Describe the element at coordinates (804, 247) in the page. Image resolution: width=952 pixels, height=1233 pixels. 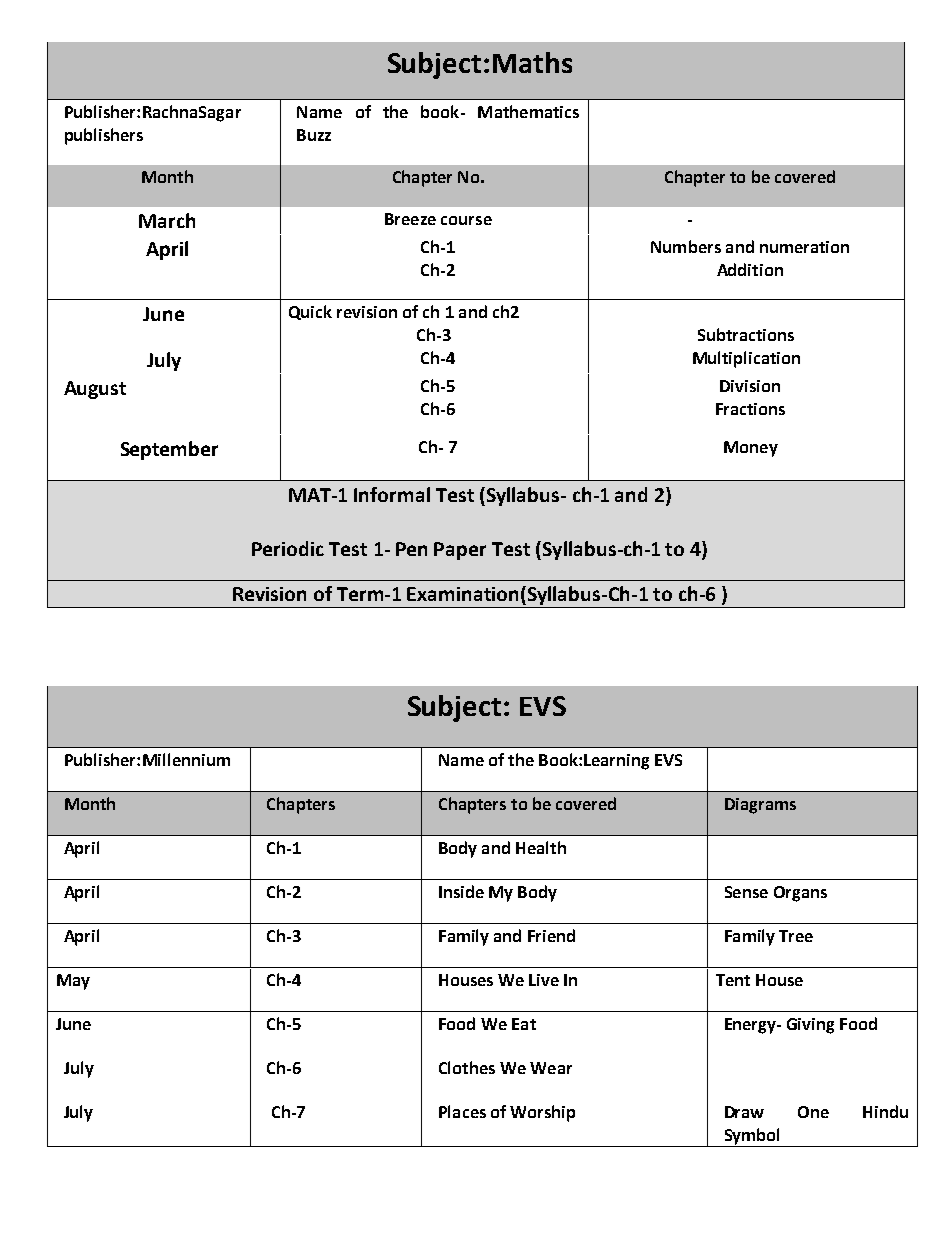
I see `numeration` at that location.
